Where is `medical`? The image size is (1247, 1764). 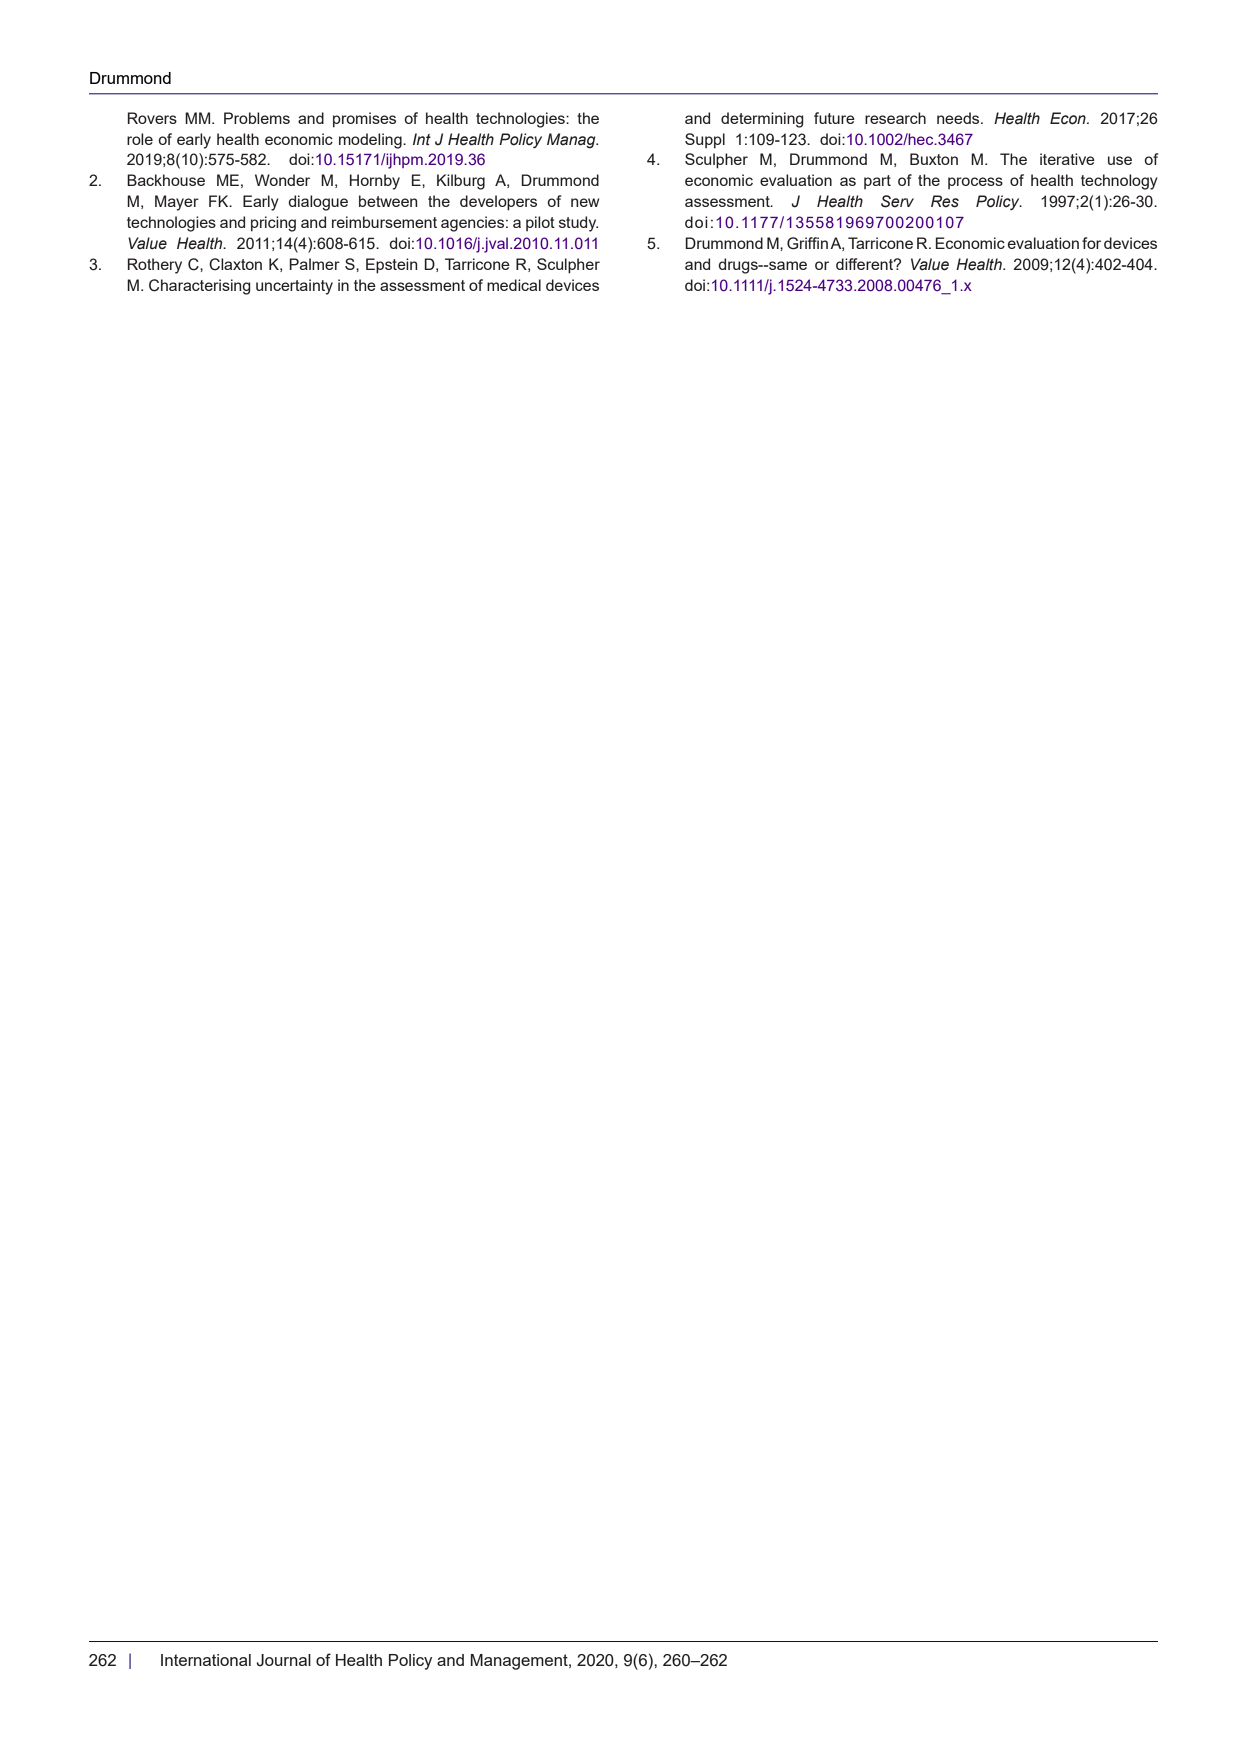
medical is located at coordinates (514, 285).
